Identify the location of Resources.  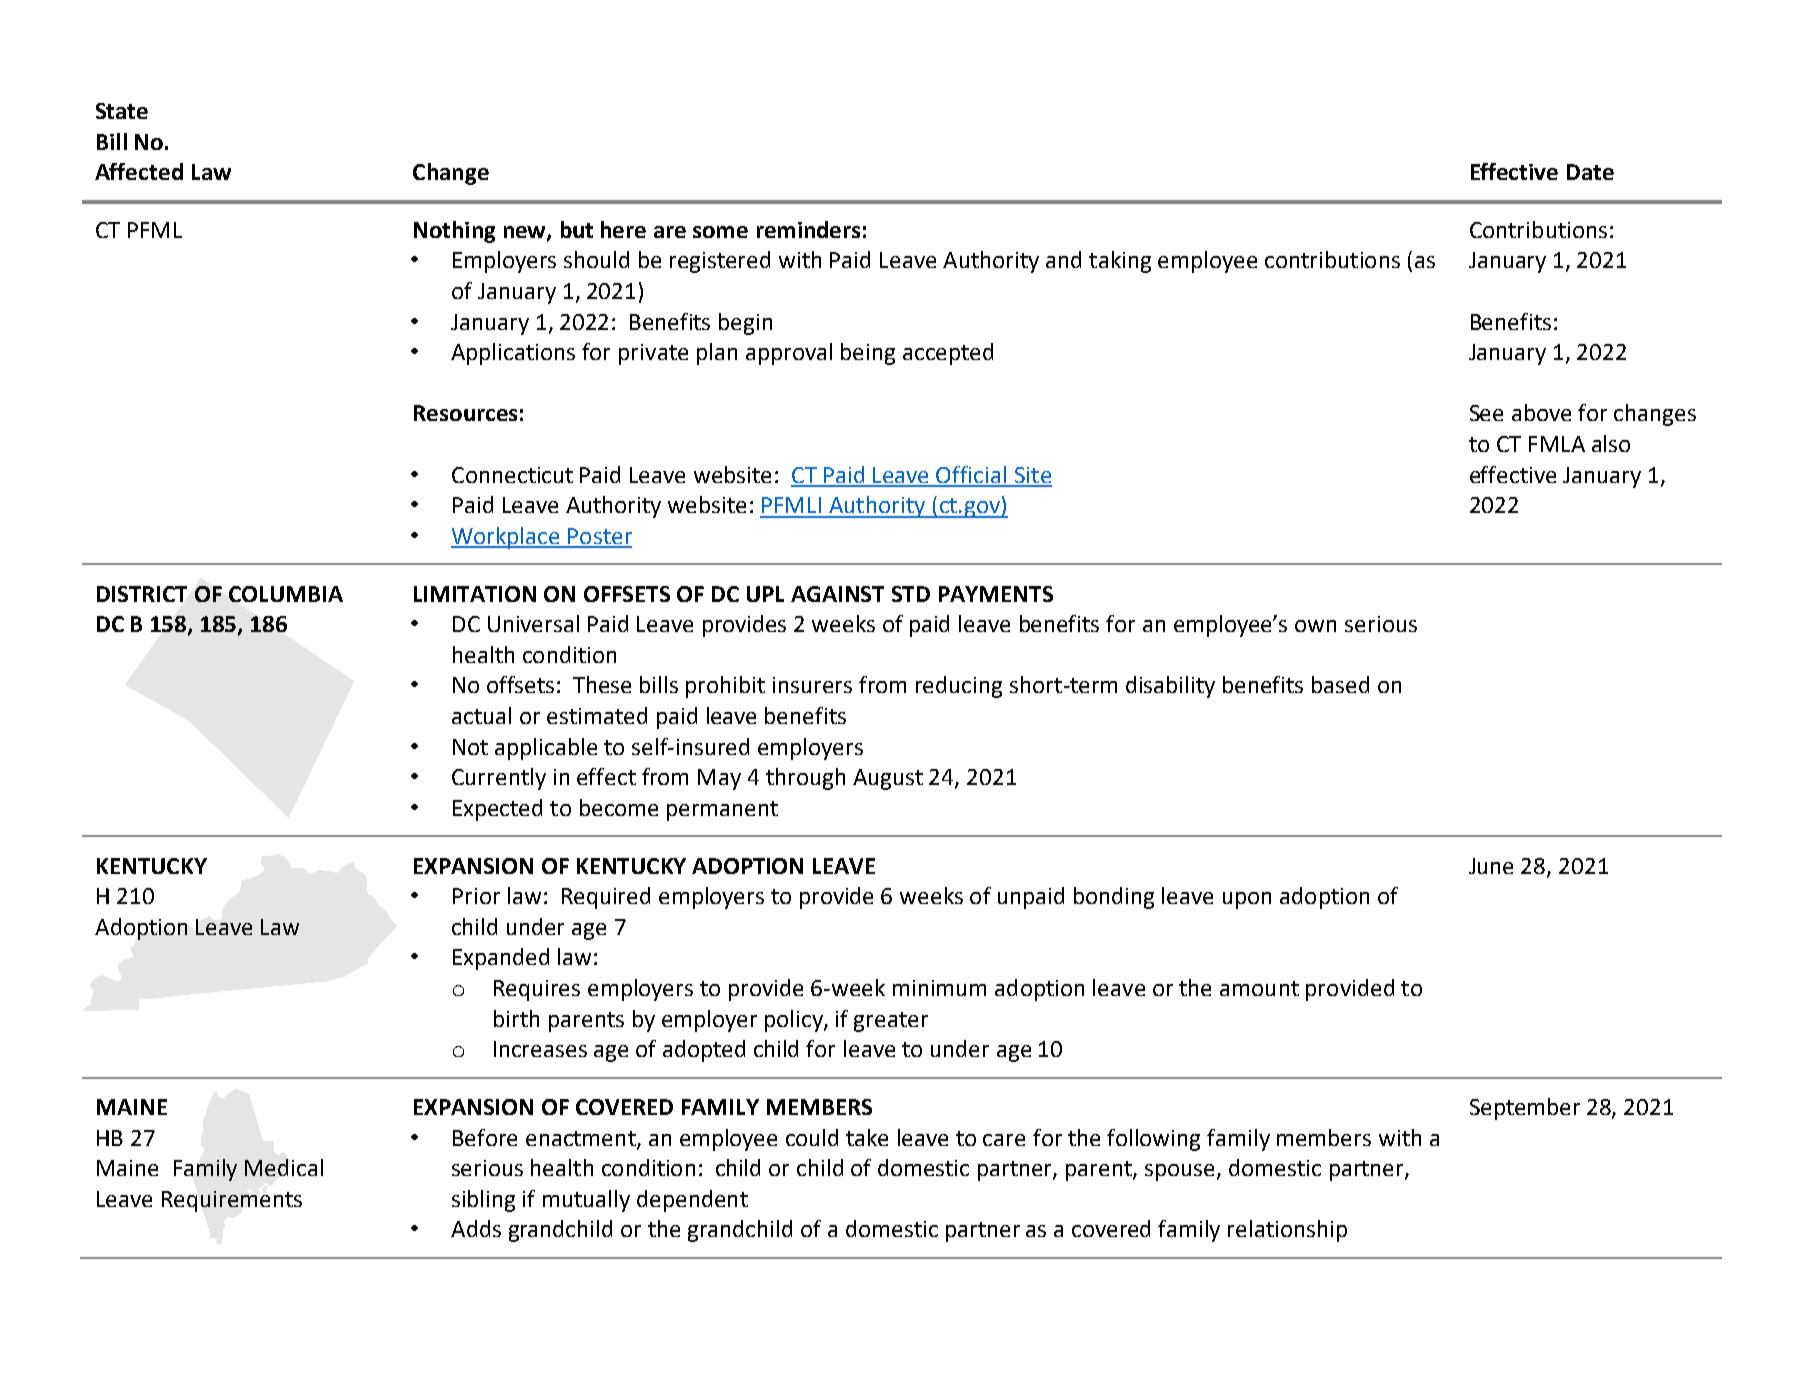
(465, 413).
